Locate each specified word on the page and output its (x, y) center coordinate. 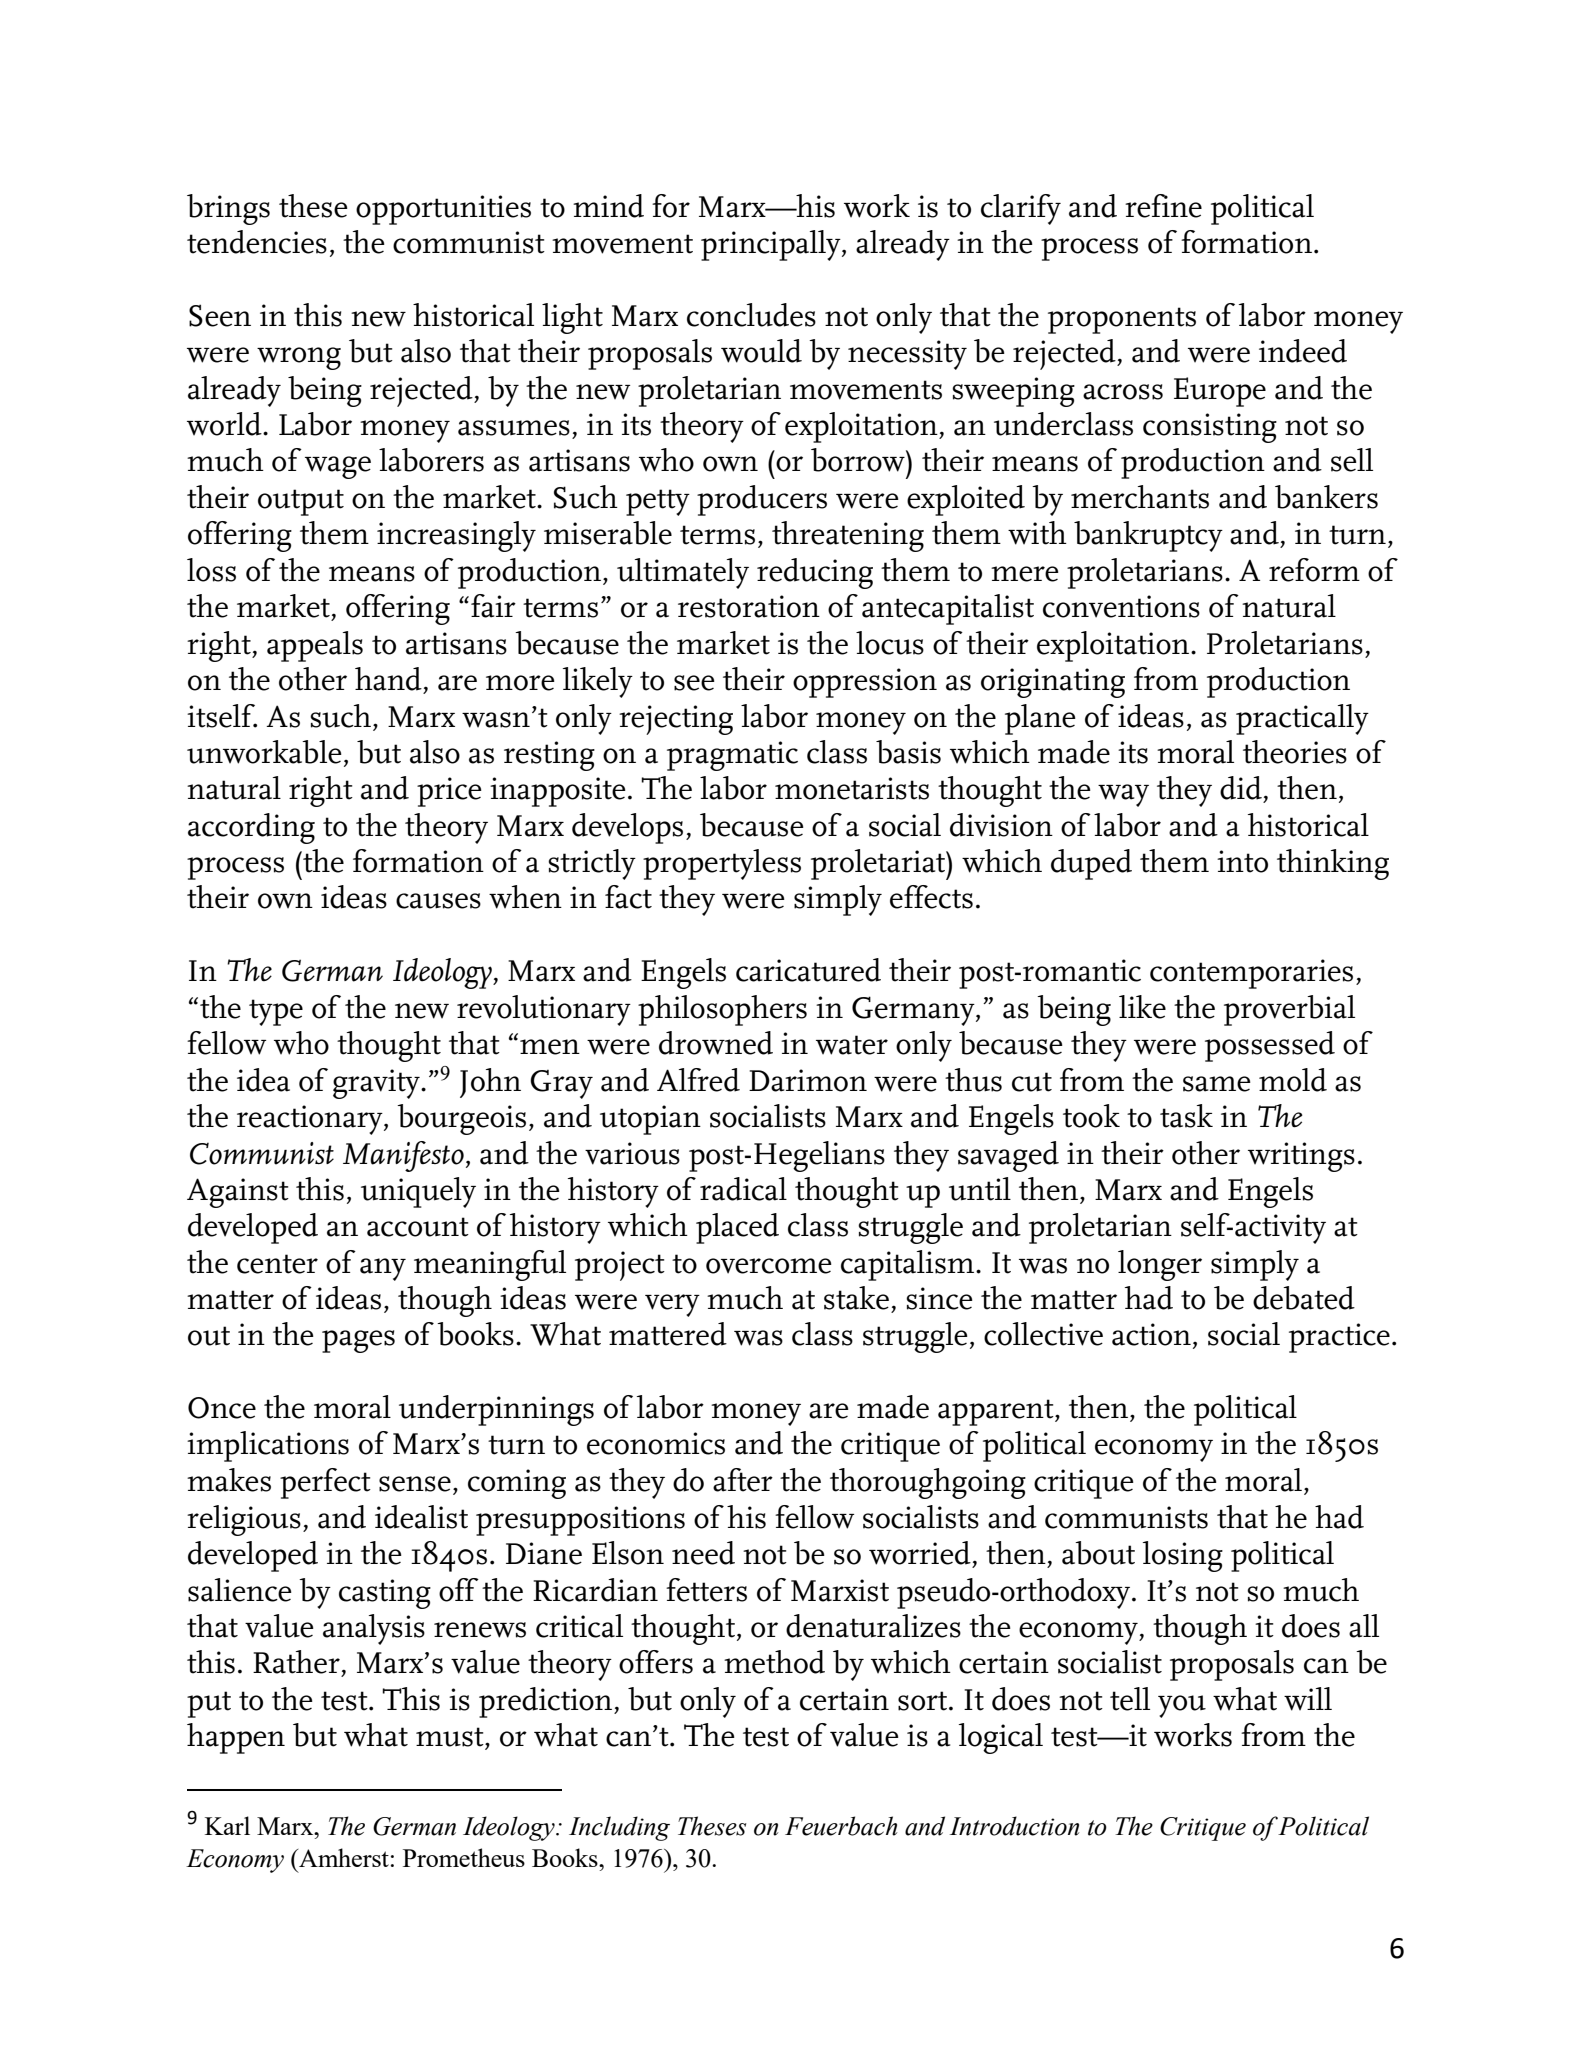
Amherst (343, 1857)
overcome (769, 1266)
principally (772, 245)
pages (358, 1341)
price (449, 792)
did (1241, 788)
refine (1163, 206)
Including (619, 1828)
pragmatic (732, 756)
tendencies (257, 242)
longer (1160, 1265)
